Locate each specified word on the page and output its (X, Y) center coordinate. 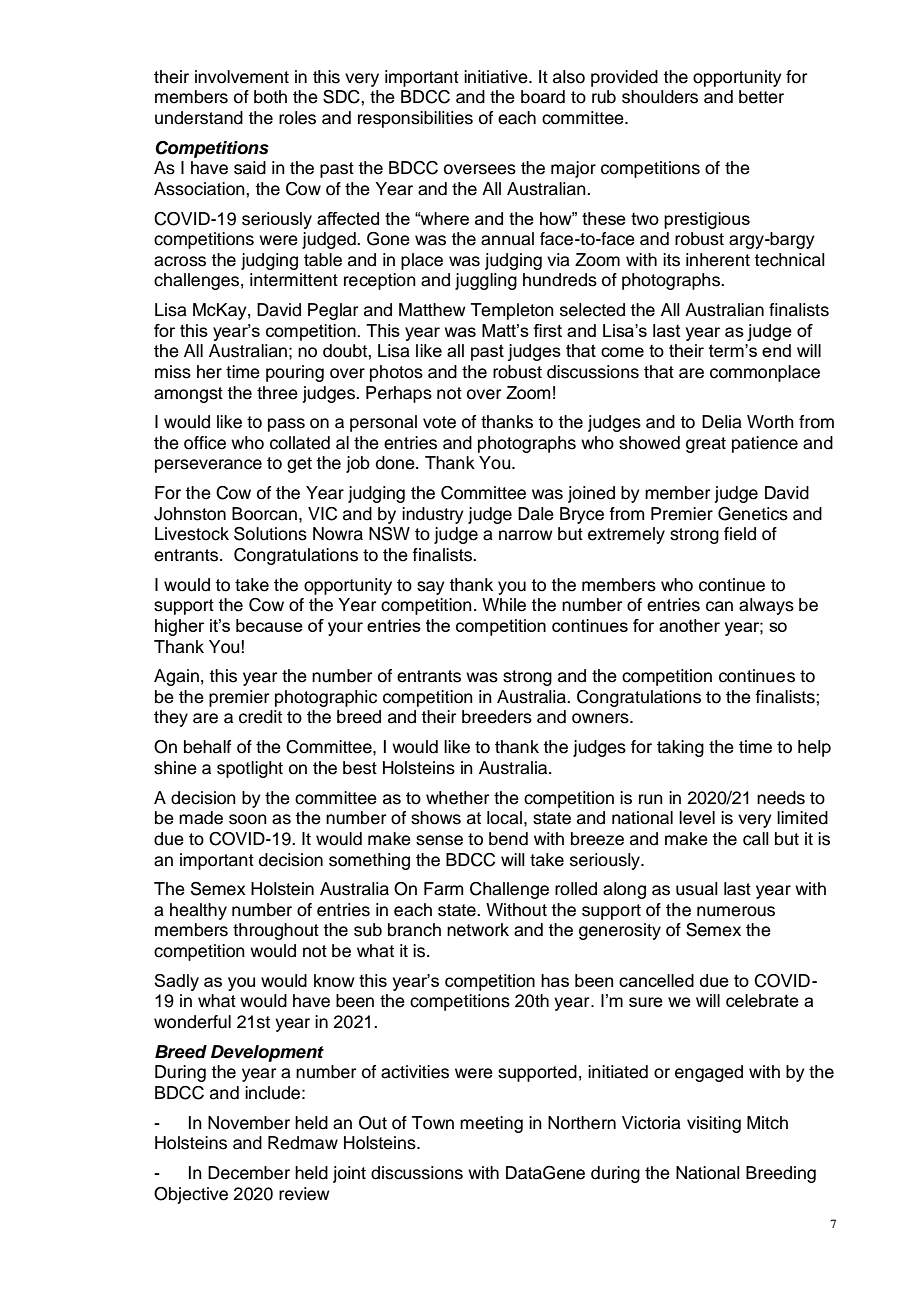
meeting (491, 1124)
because (269, 625)
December (249, 1173)
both (270, 97)
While (504, 605)
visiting (714, 1124)
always (766, 606)
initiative (497, 77)
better (761, 97)
